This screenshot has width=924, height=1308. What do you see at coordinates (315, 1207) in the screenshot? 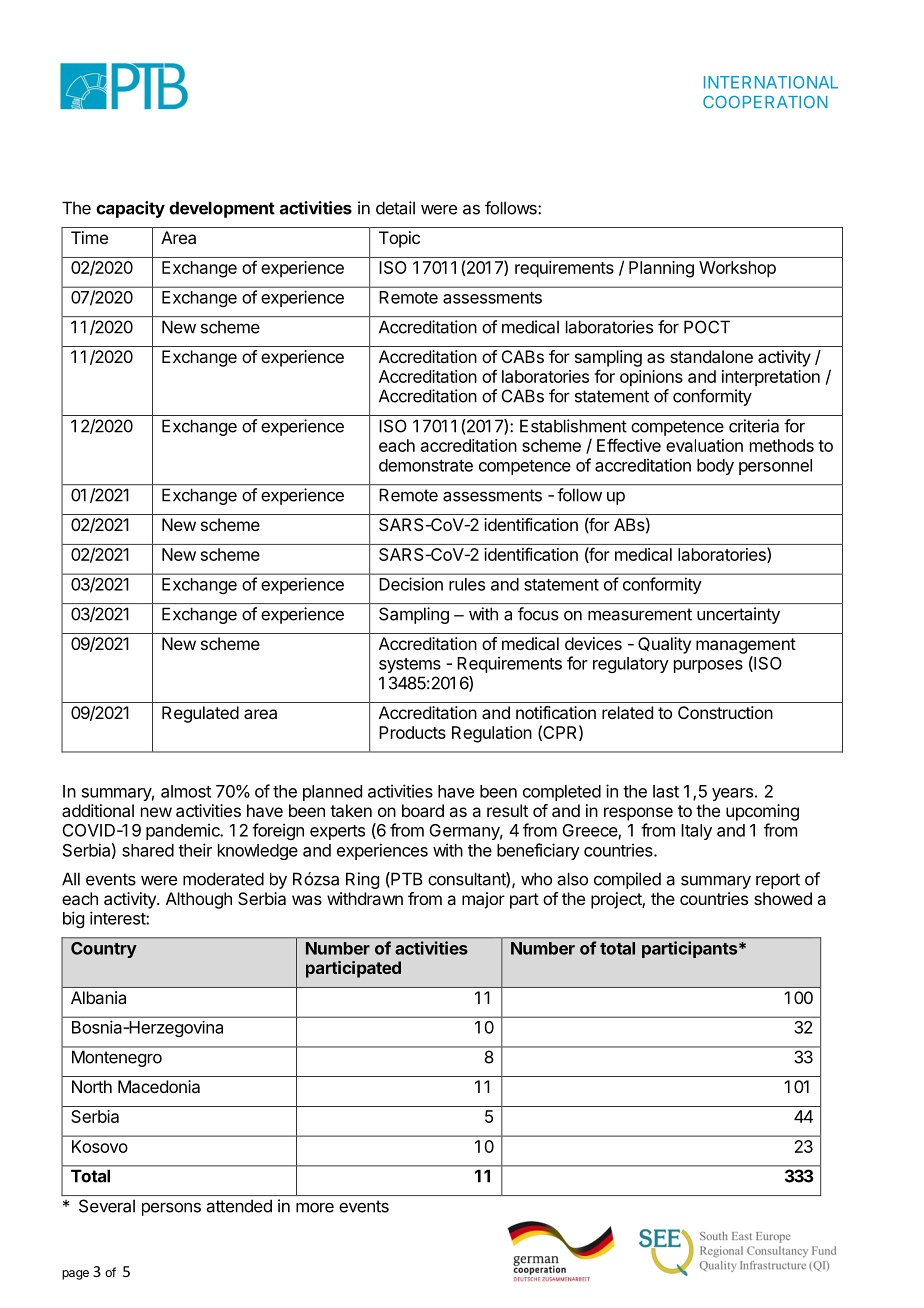
I see `more` at bounding box center [315, 1207].
